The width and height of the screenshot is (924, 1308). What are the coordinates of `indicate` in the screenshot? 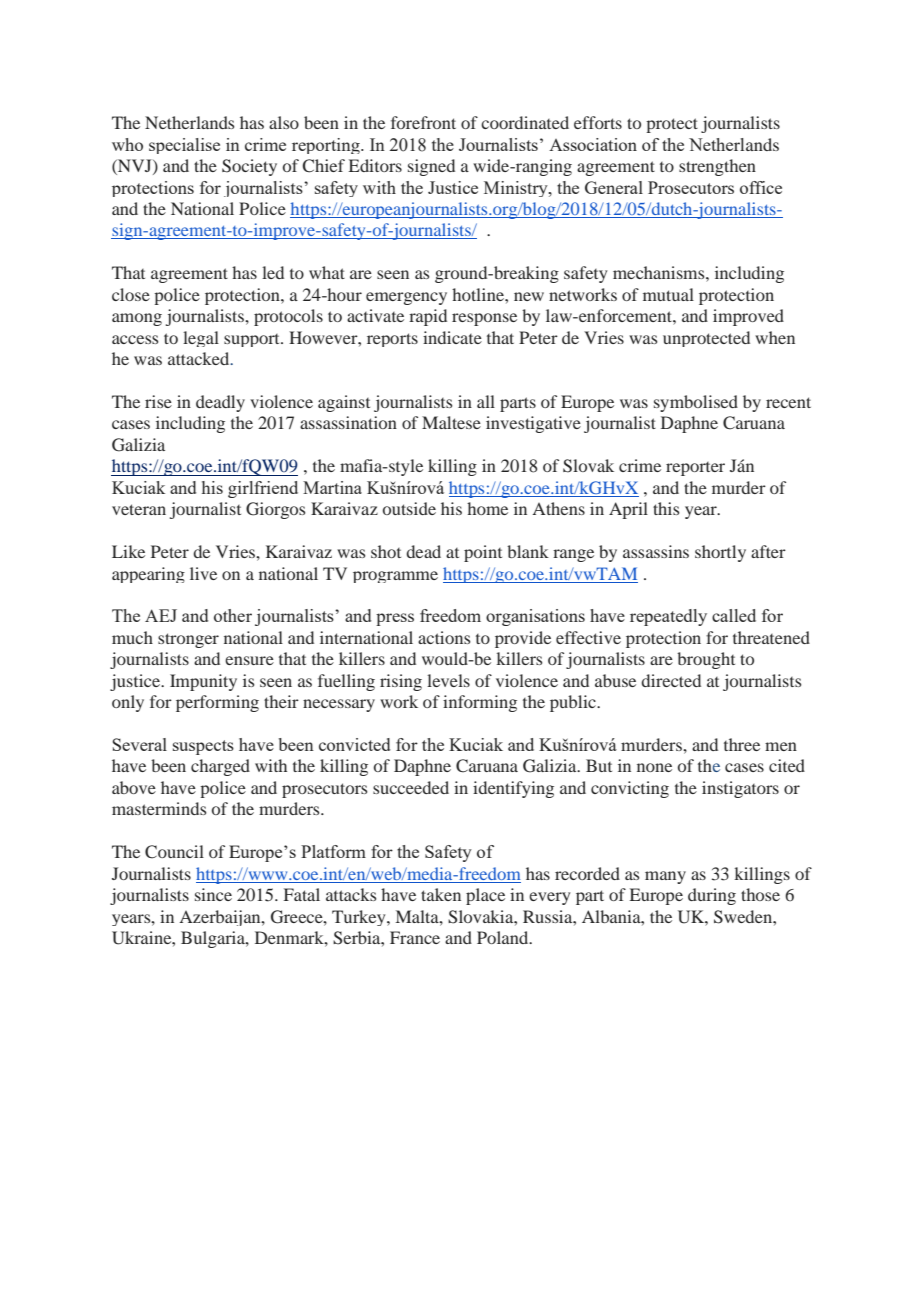 It's located at (452, 337).
